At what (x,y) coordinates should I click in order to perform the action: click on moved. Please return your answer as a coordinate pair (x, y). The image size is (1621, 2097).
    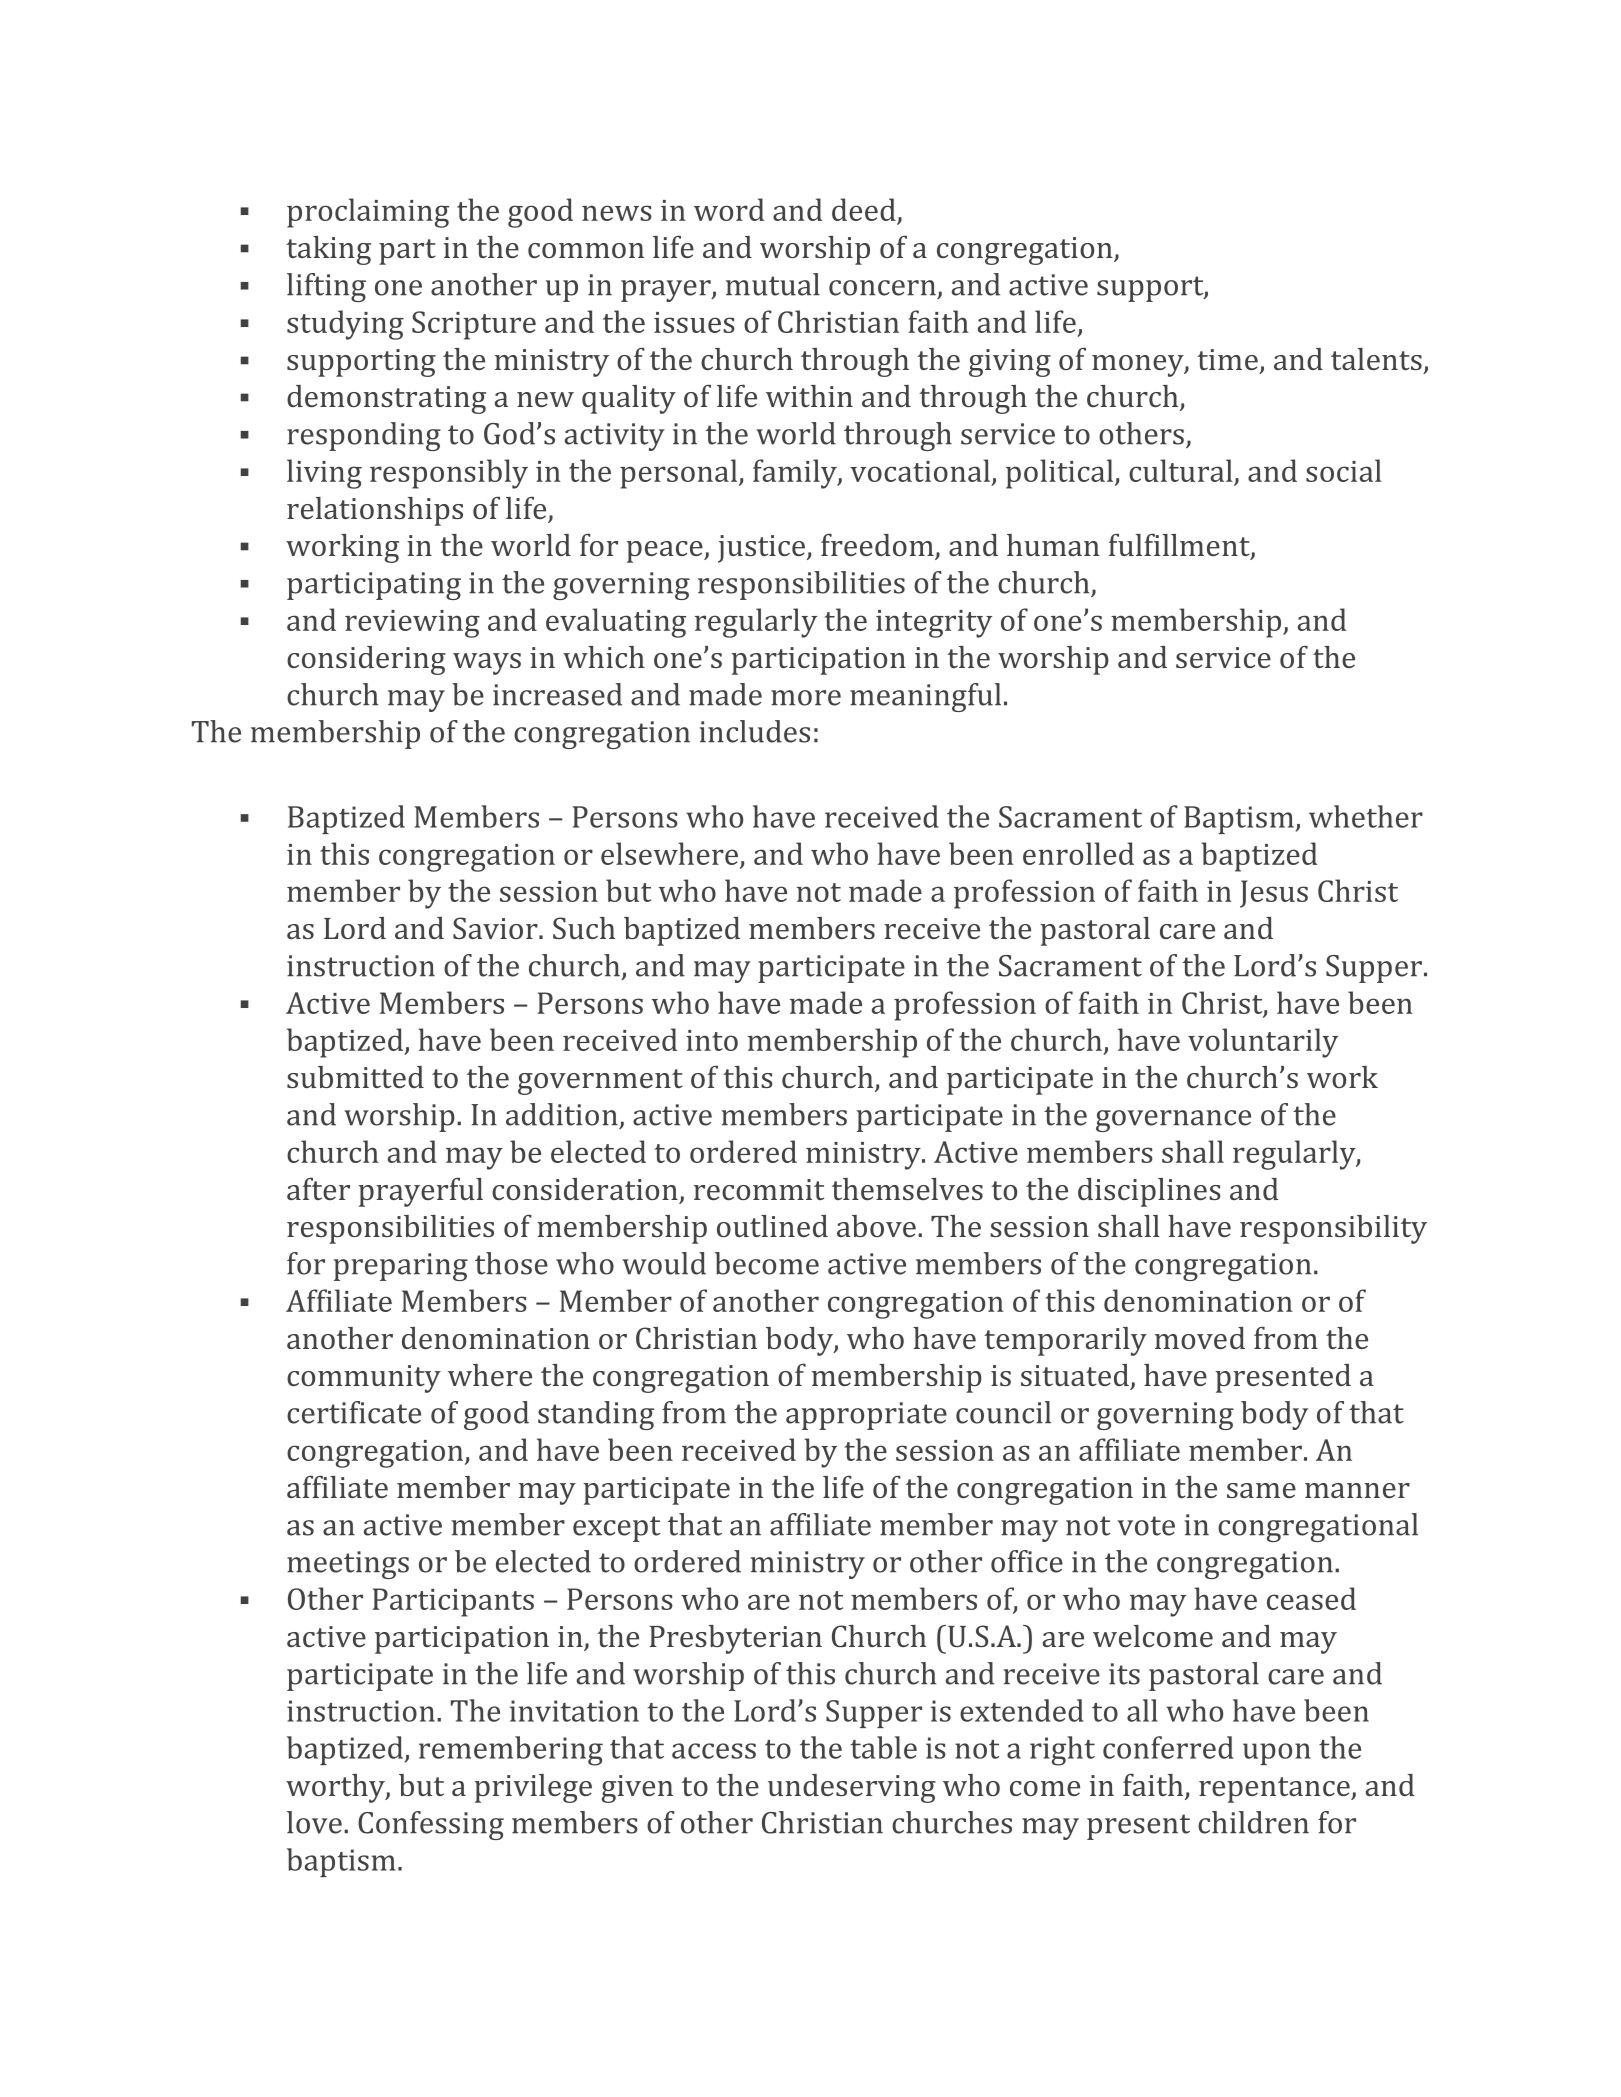
    Looking at the image, I should click on (1200, 1338).
